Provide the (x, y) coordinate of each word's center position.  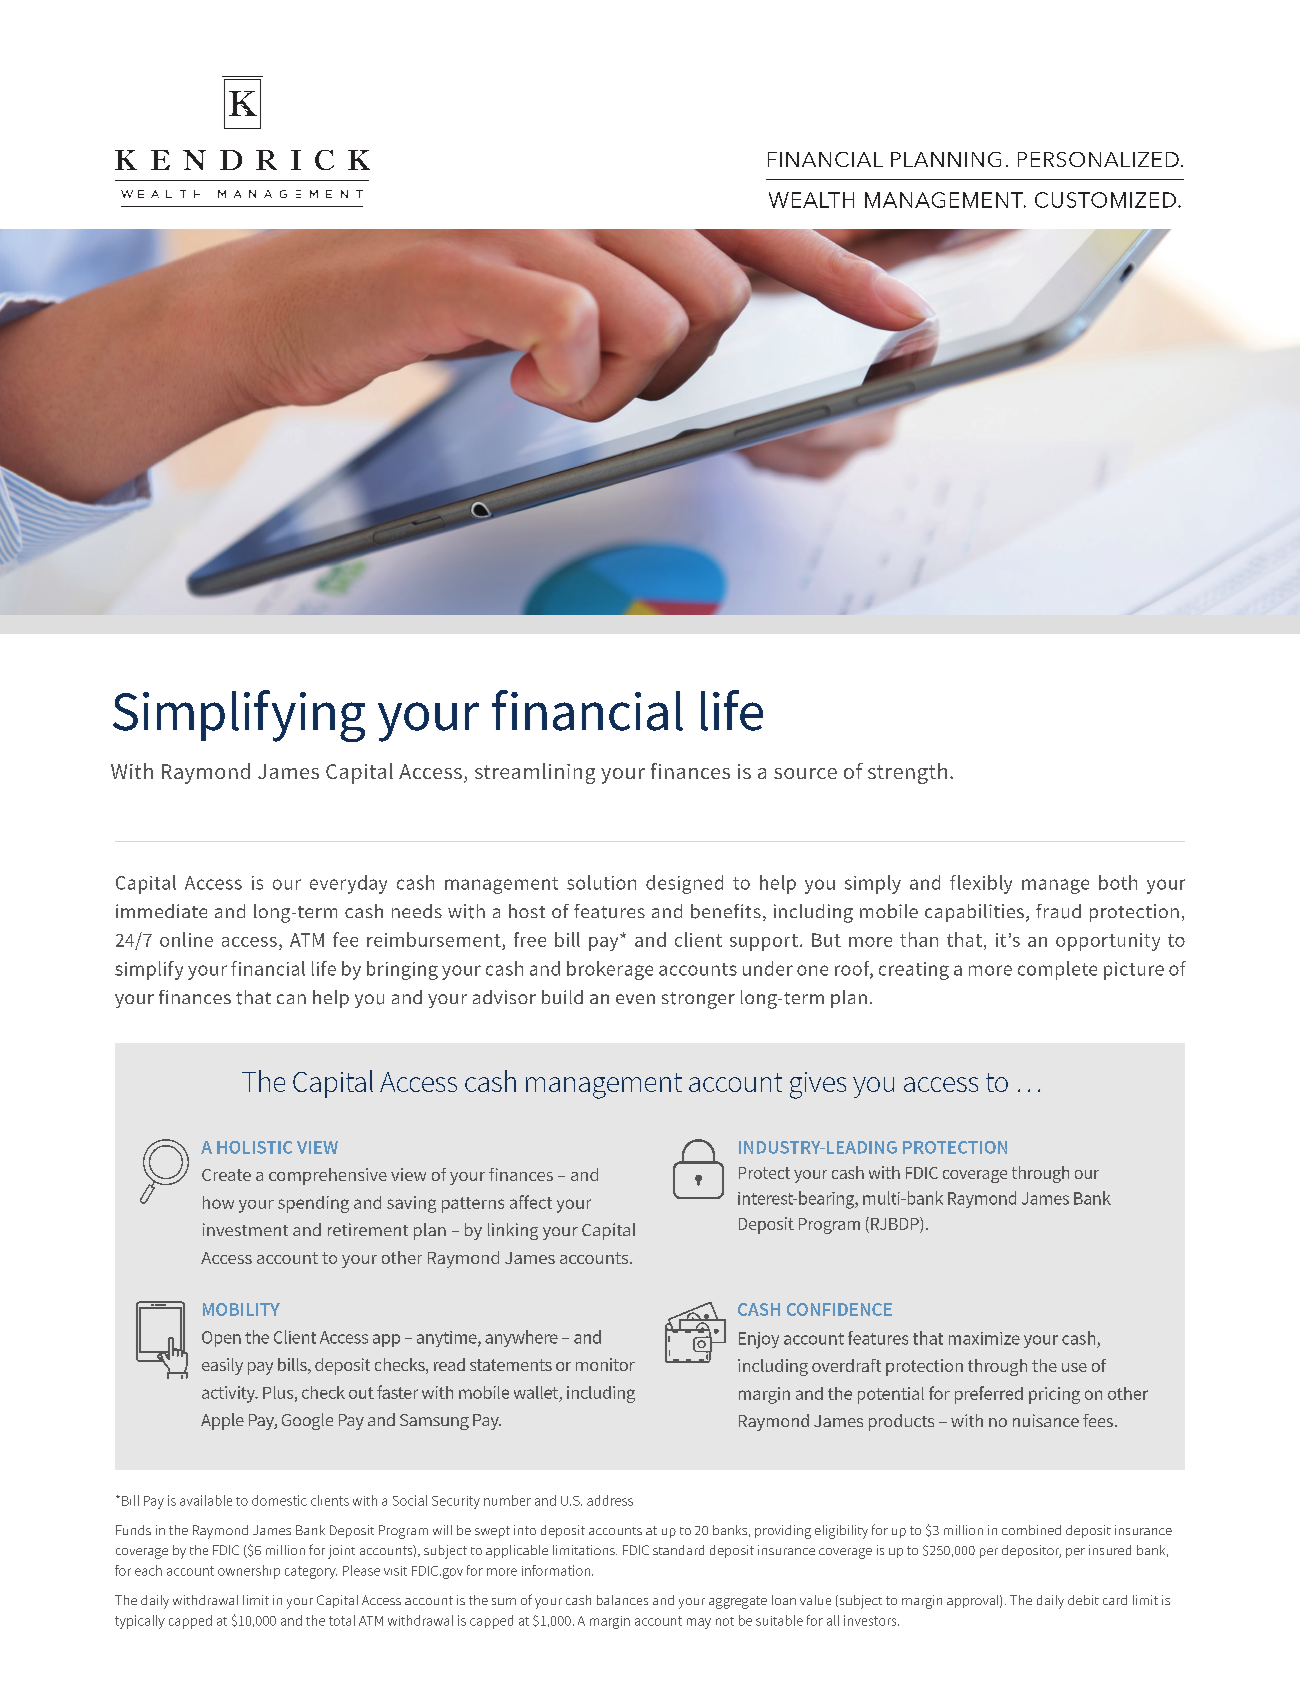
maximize (984, 1338)
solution (601, 882)
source (805, 773)
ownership (249, 1572)
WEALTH (811, 200)
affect (531, 1202)
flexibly (981, 884)
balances (622, 1600)
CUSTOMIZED (1105, 200)
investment (245, 1229)
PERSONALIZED (1098, 159)
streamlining (535, 773)
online (186, 939)
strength (907, 773)
